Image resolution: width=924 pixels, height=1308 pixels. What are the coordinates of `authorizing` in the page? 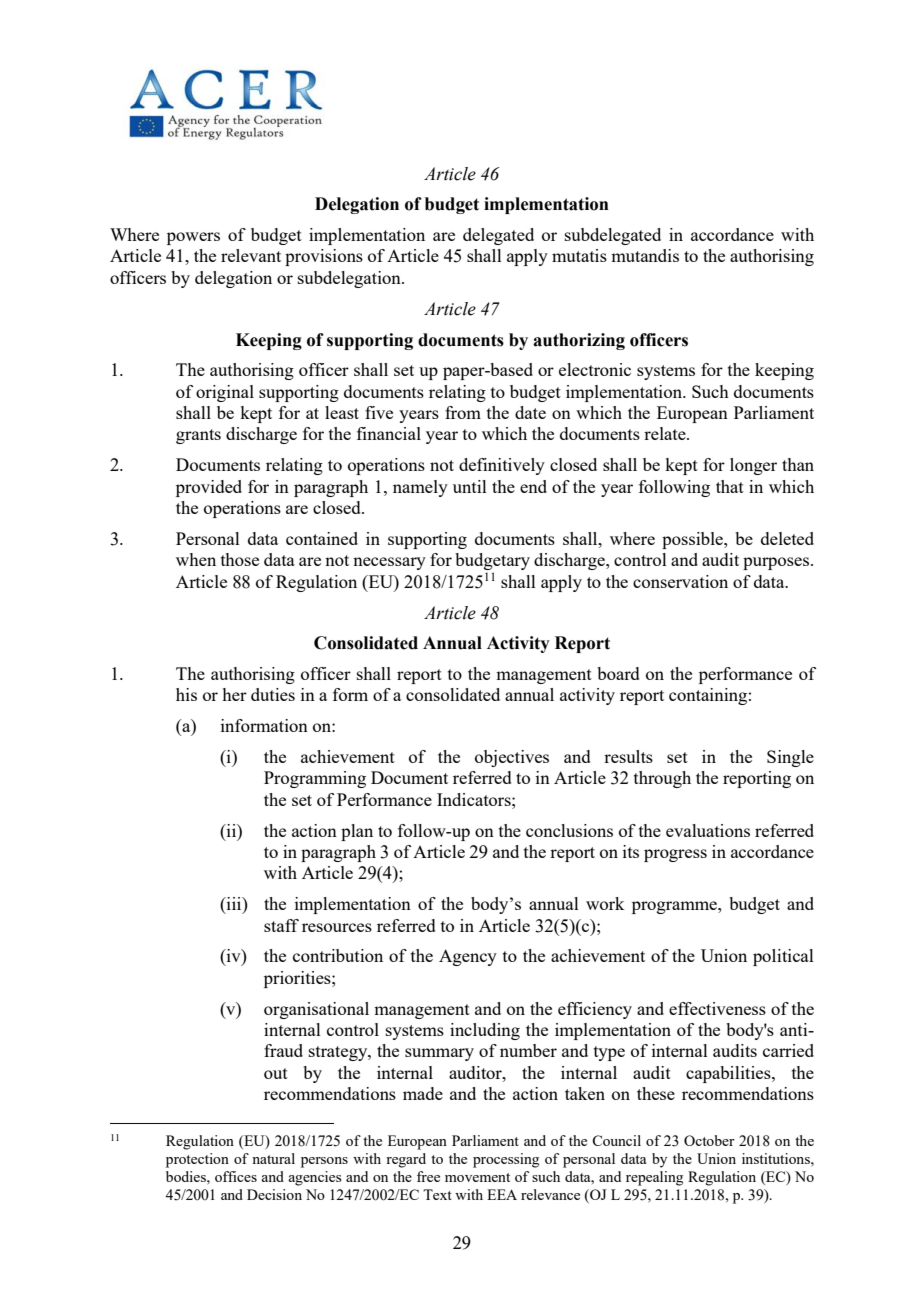 It's located at (579, 341).
